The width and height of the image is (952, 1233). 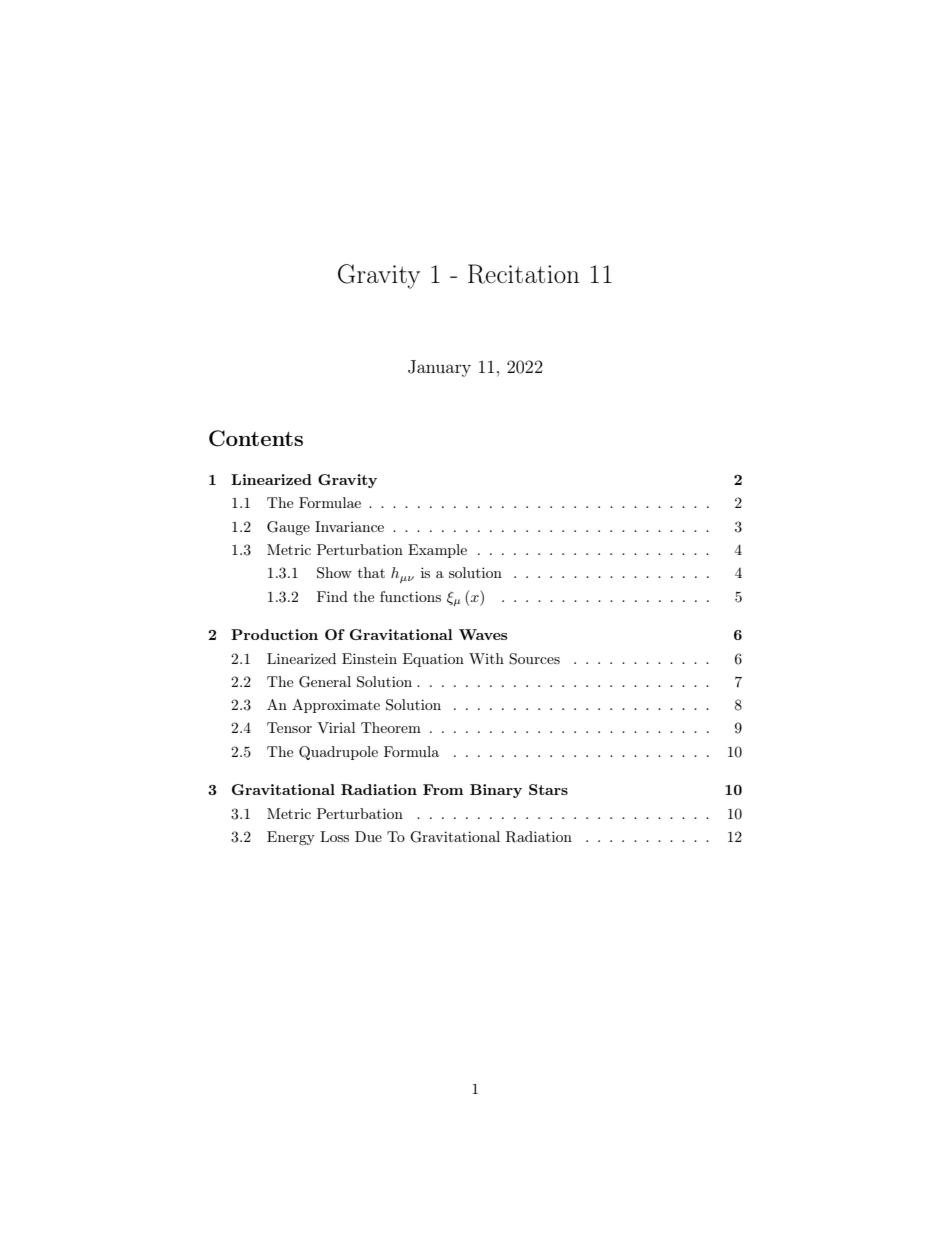 What do you see at coordinates (439, 368) in the image?
I see `January` at bounding box center [439, 368].
